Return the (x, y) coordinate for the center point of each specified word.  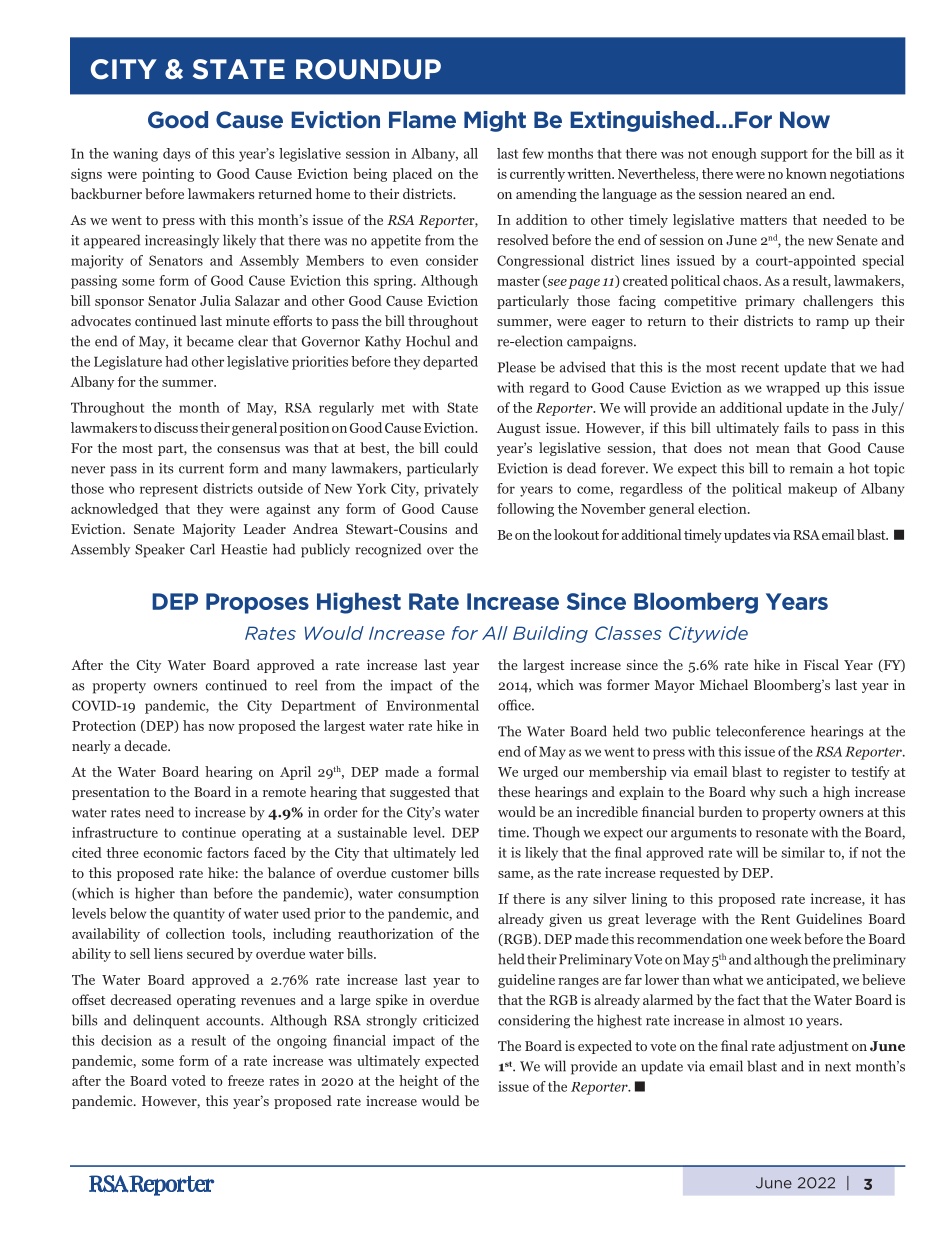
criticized (451, 1020)
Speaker (160, 550)
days (177, 155)
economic (173, 852)
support (784, 156)
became (210, 341)
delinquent (166, 1021)
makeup (812, 490)
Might (495, 121)
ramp (832, 324)
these (514, 791)
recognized (388, 550)
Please (517, 367)
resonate (782, 833)
